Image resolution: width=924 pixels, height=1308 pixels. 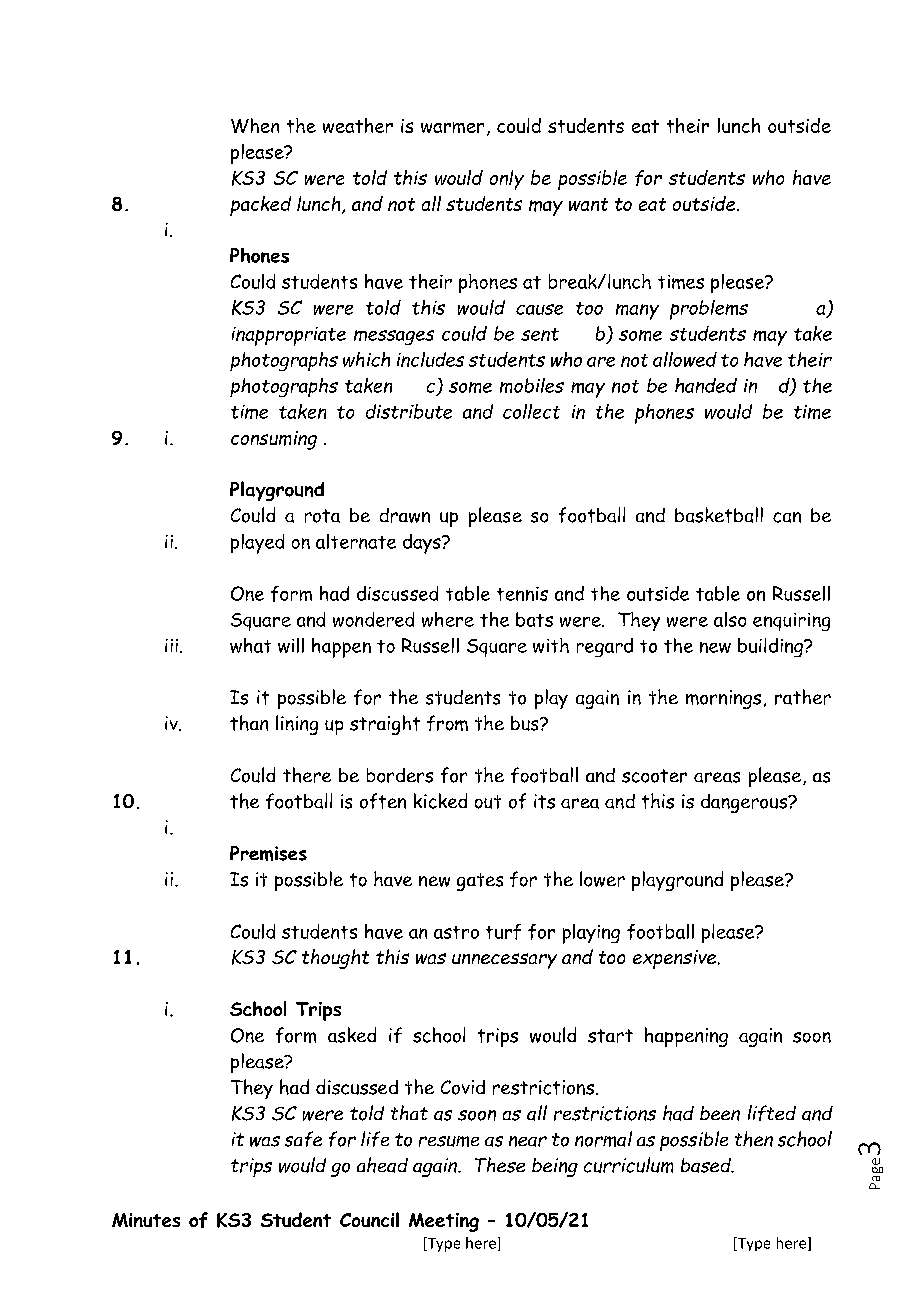 I want to click on only, so click(x=507, y=180).
